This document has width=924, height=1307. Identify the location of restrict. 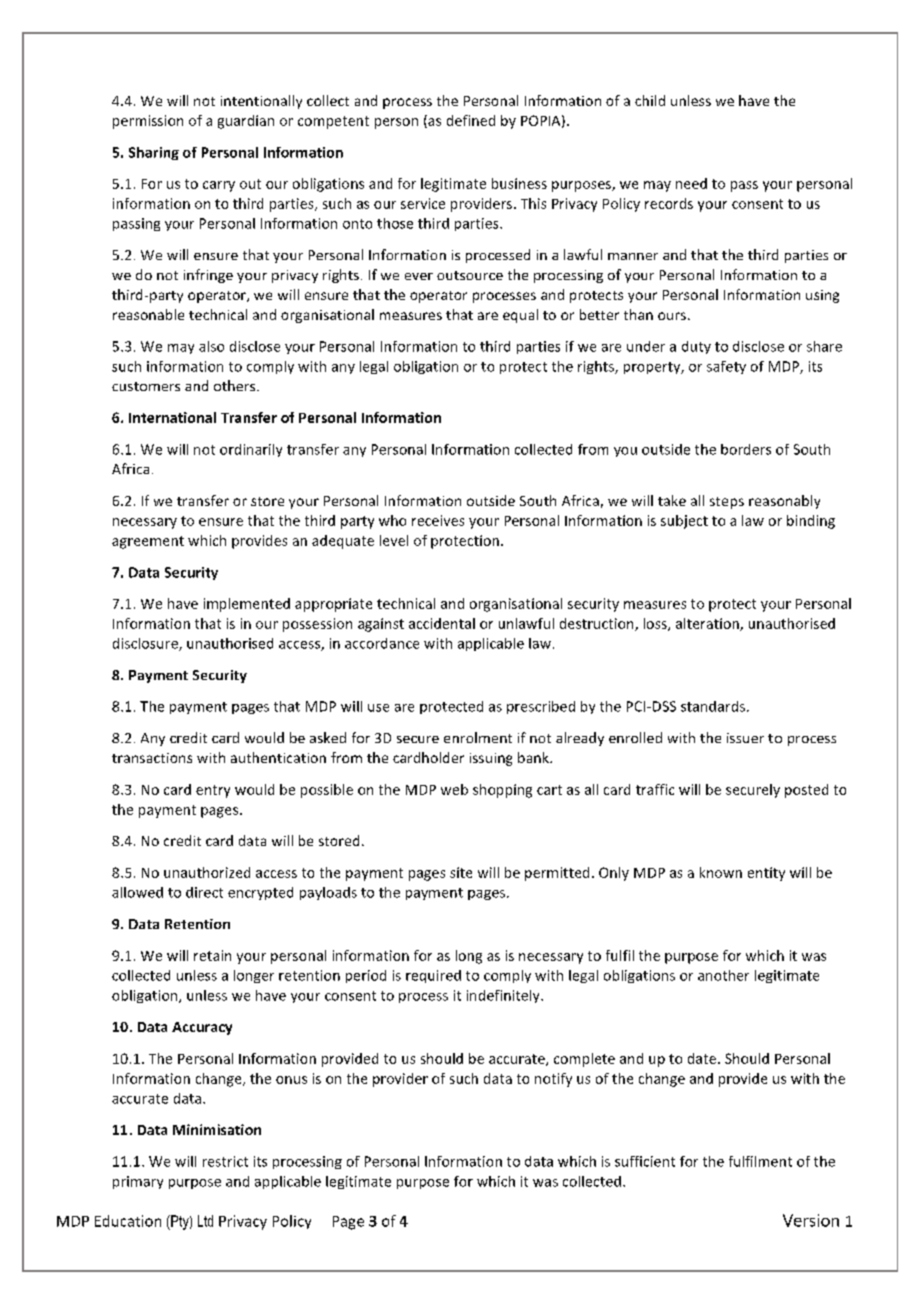
(225, 1161).
